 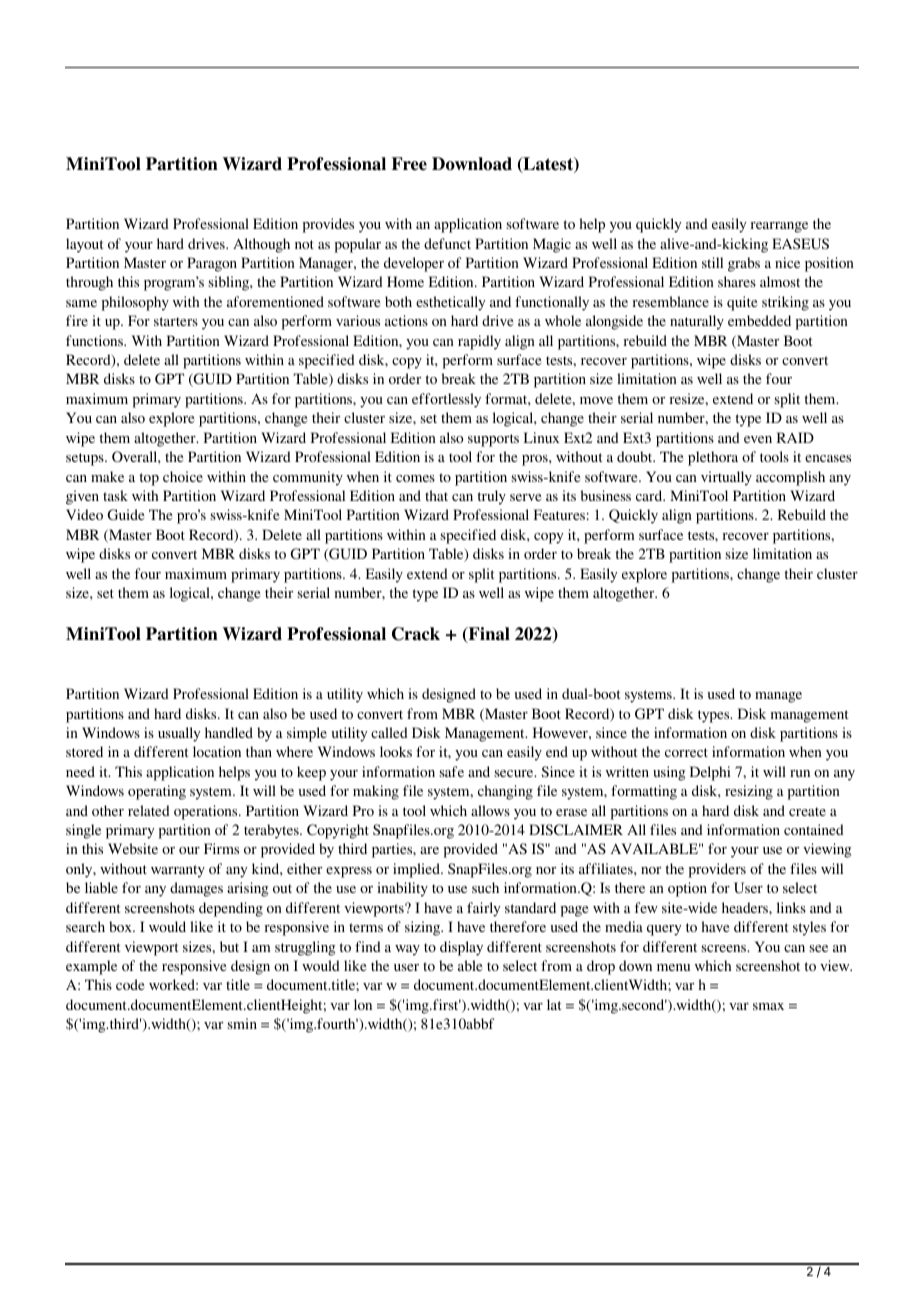 What do you see at coordinates (85, 245) in the document?
I see `layout` at bounding box center [85, 245].
